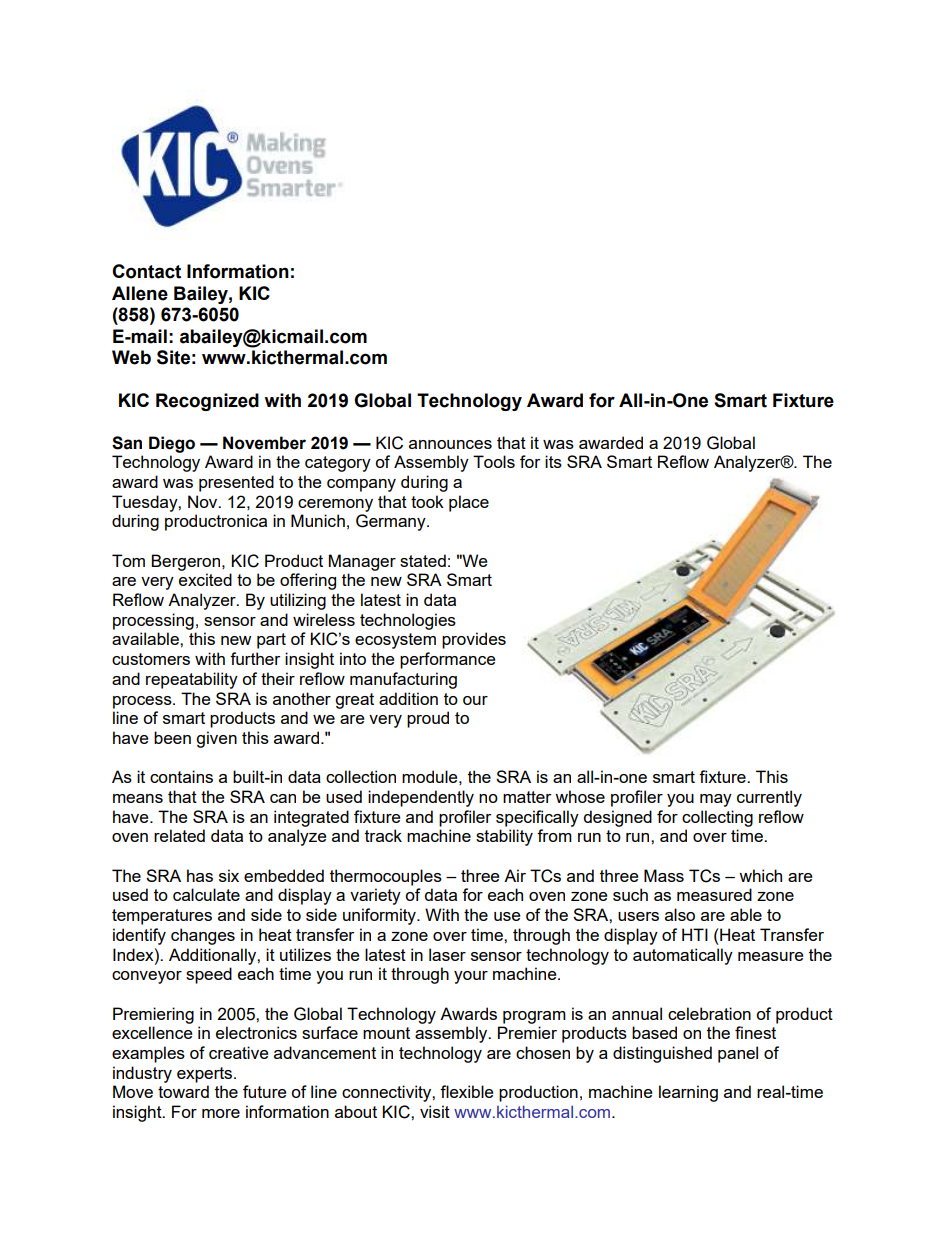  I want to click on may, so click(716, 800).
